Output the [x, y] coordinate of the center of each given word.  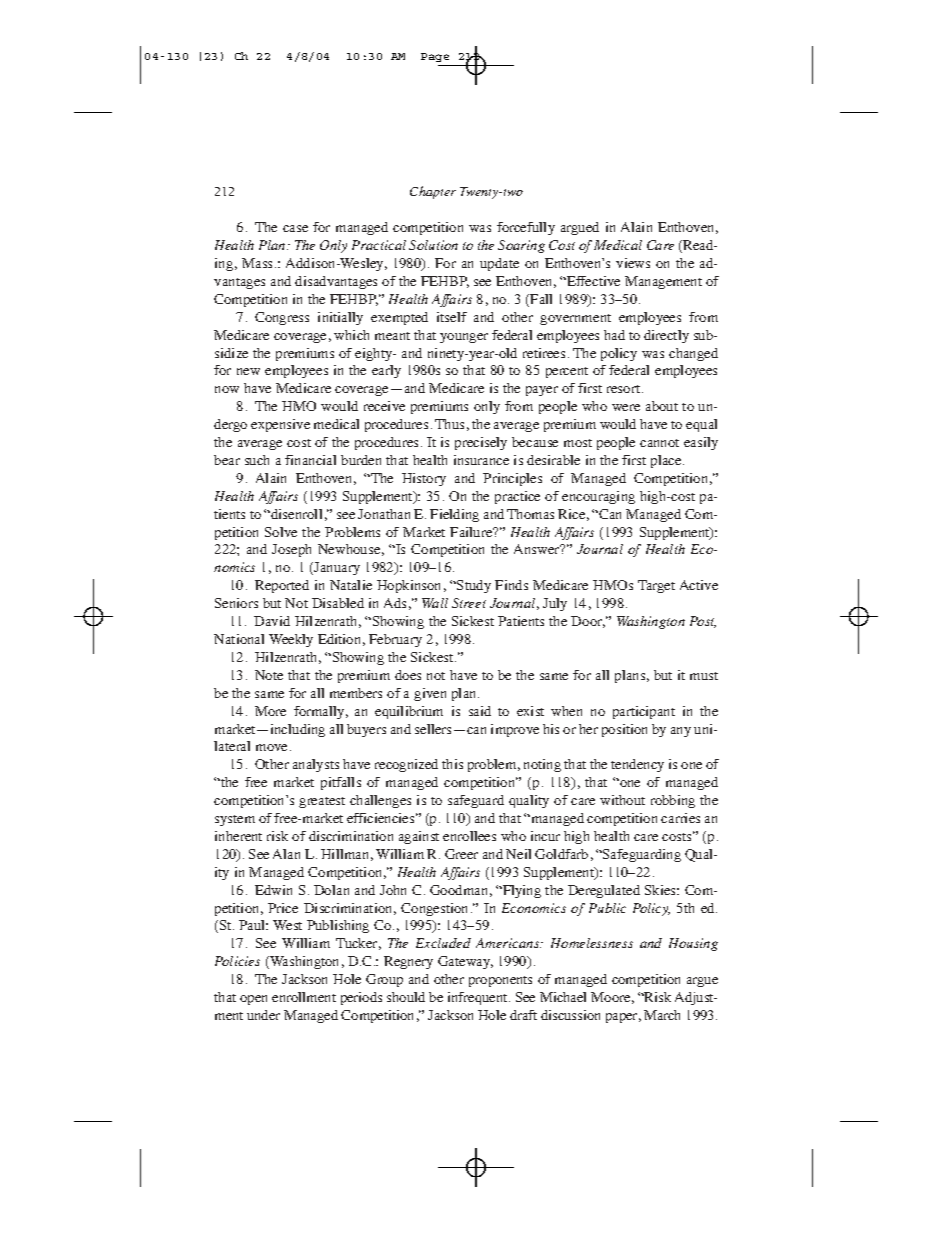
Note [269, 675]
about [662, 406]
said [480, 711]
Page [436, 59]
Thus [449, 424]
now [227, 389]
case [295, 228]
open [253, 1000]
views [633, 263]
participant [644, 712]
